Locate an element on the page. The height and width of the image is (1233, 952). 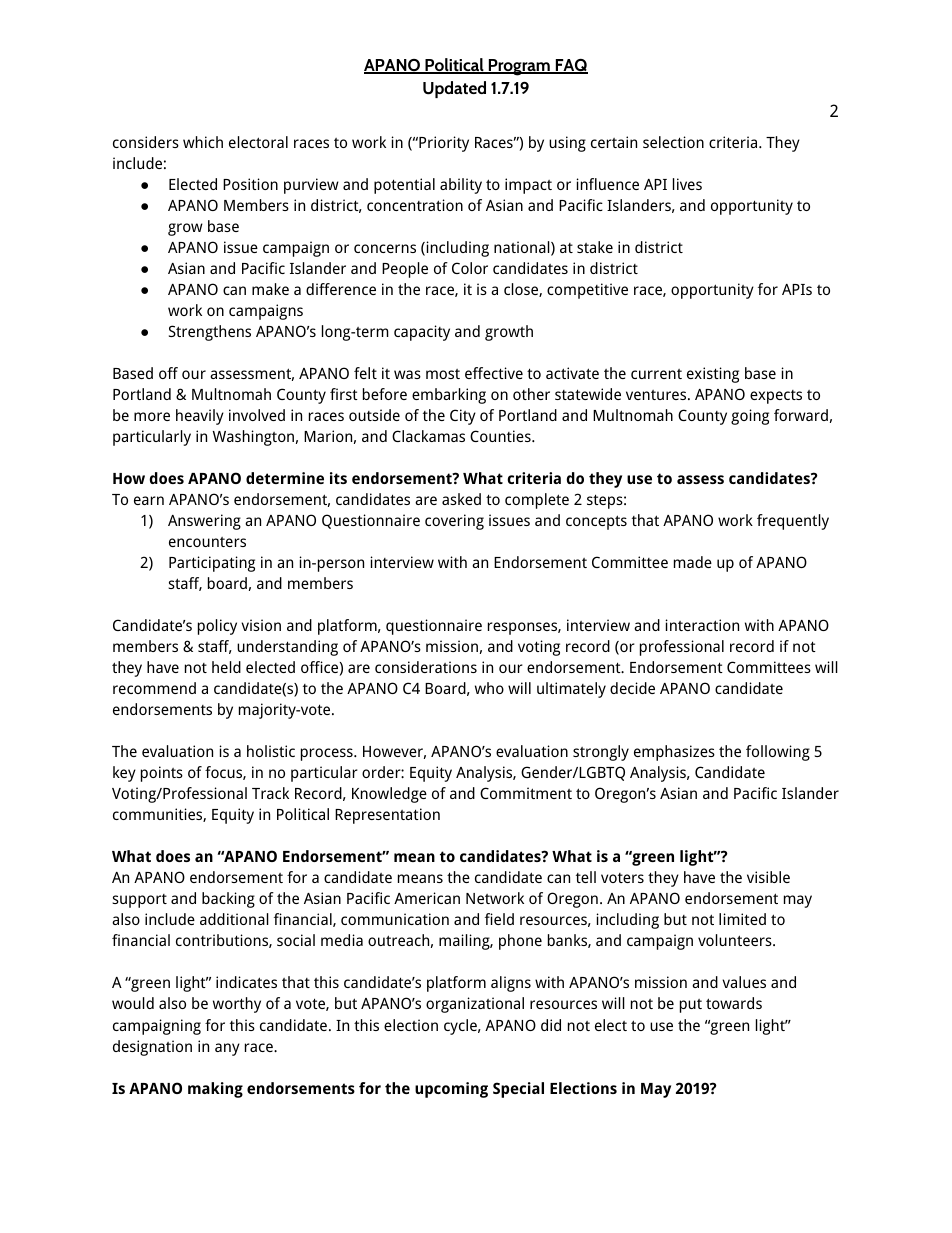
frequently is located at coordinates (793, 522).
